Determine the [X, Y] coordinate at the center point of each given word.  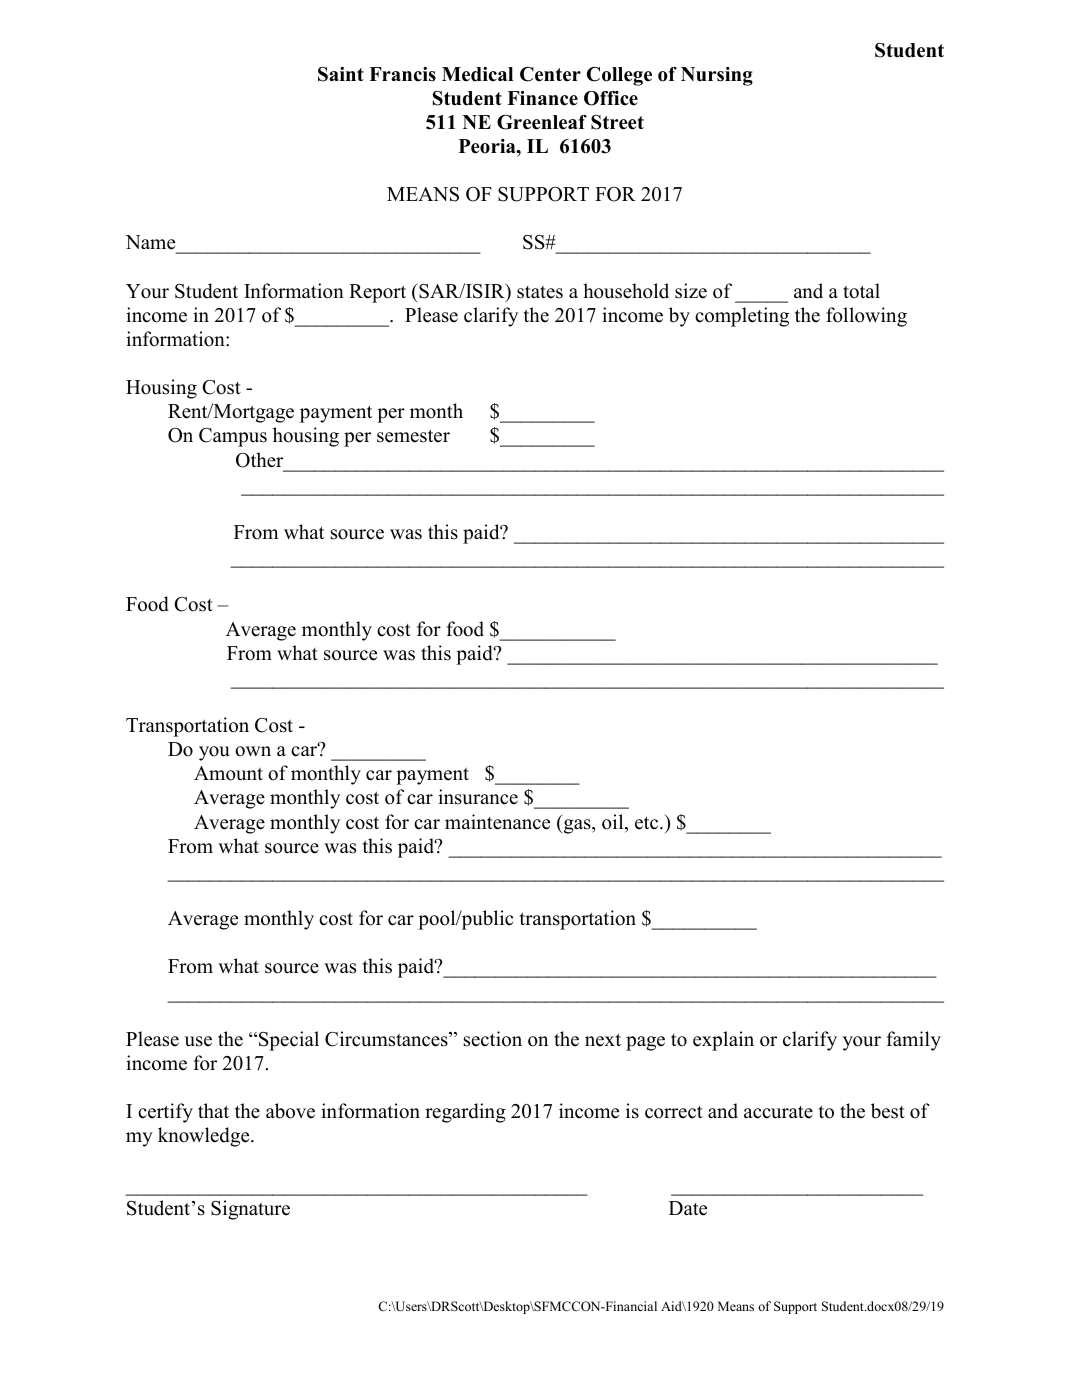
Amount [228, 773]
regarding [465, 1113]
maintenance [497, 822]
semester [413, 436]
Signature [250, 1210]
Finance [542, 98]
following [866, 317]
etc [648, 823]
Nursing [717, 76]
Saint [341, 74]
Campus [233, 437]
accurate [778, 1112]
